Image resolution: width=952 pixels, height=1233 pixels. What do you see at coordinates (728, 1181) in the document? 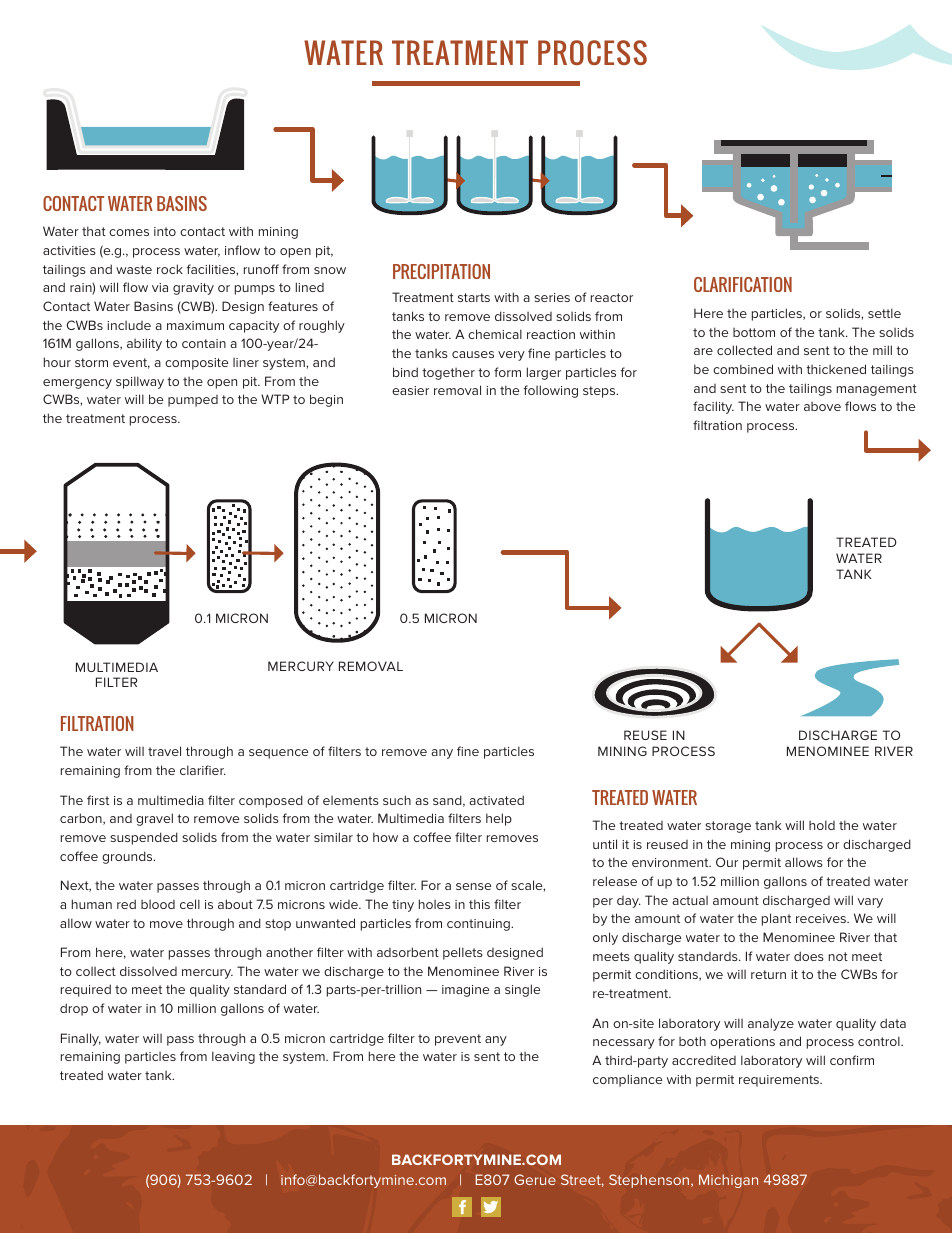
I see `Michigan` at bounding box center [728, 1181].
